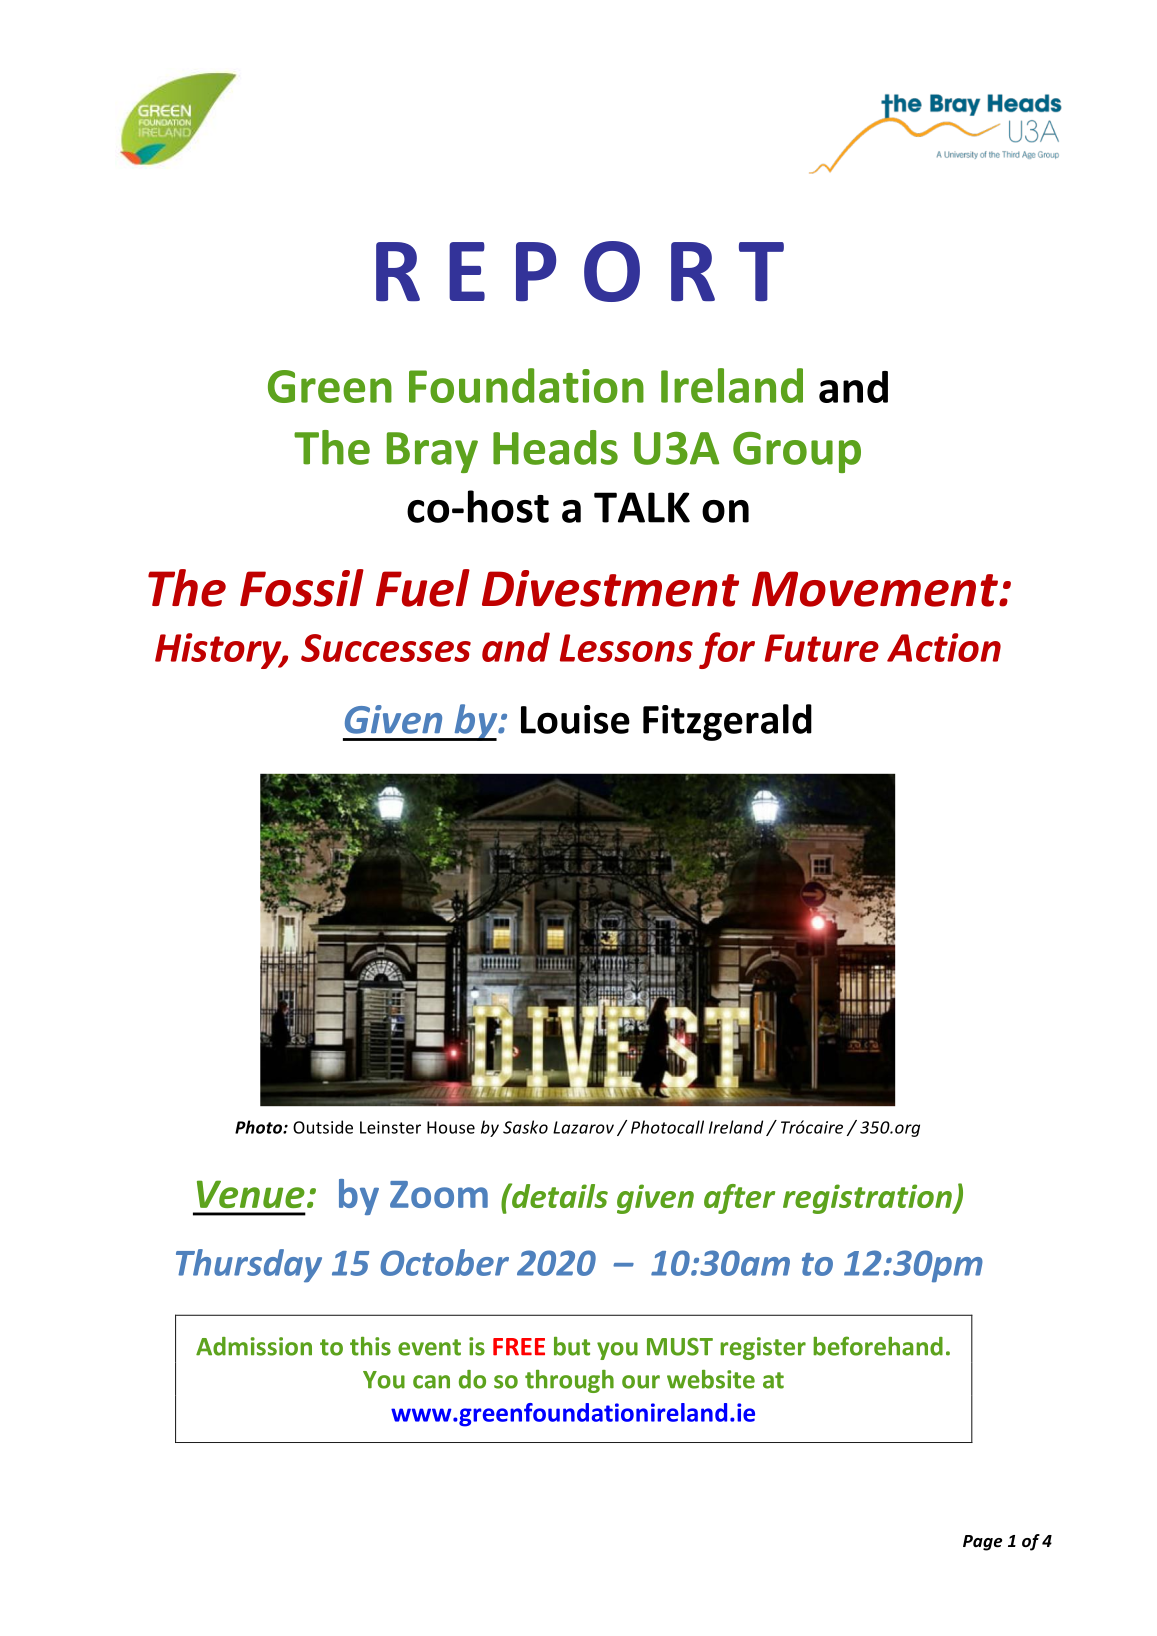  What do you see at coordinates (323, 1127) in the screenshot?
I see `Outside` at bounding box center [323, 1127].
